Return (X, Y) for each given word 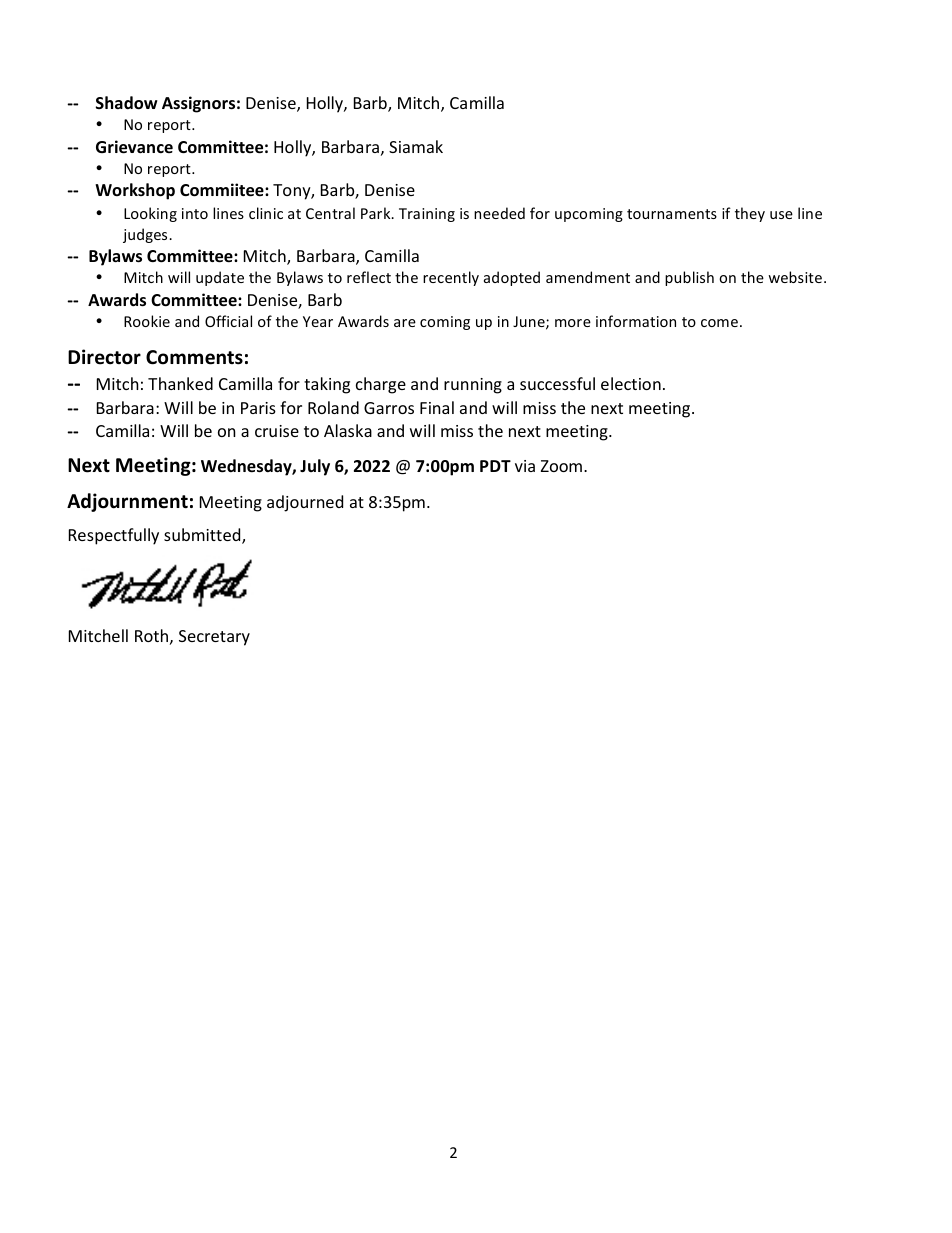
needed (499, 213)
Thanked (180, 383)
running (473, 386)
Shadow (127, 103)
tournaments (672, 214)
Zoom (563, 466)
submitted (203, 536)
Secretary (214, 638)
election (631, 383)
